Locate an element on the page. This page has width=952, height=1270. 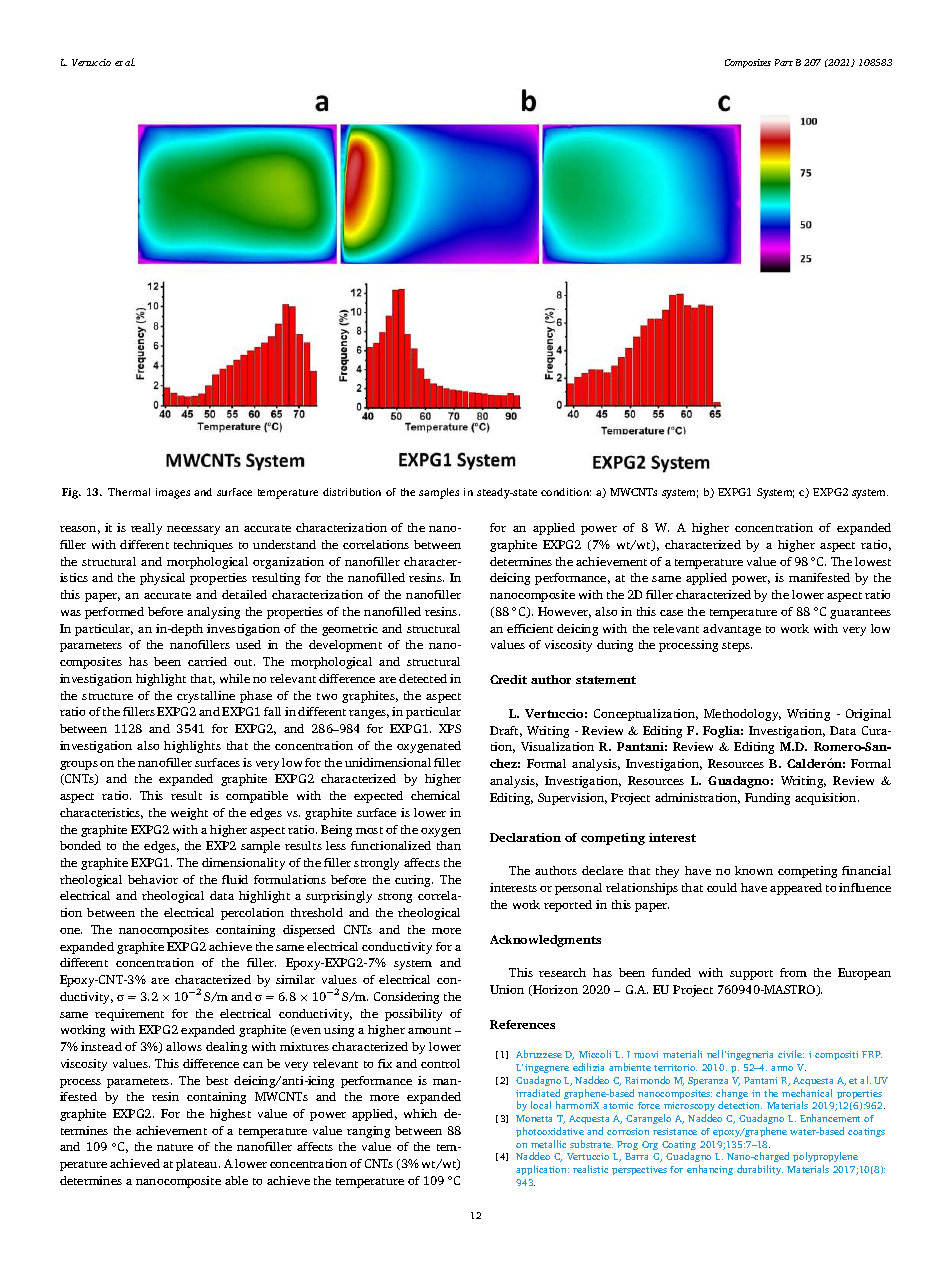
nature is located at coordinates (175, 1147).
